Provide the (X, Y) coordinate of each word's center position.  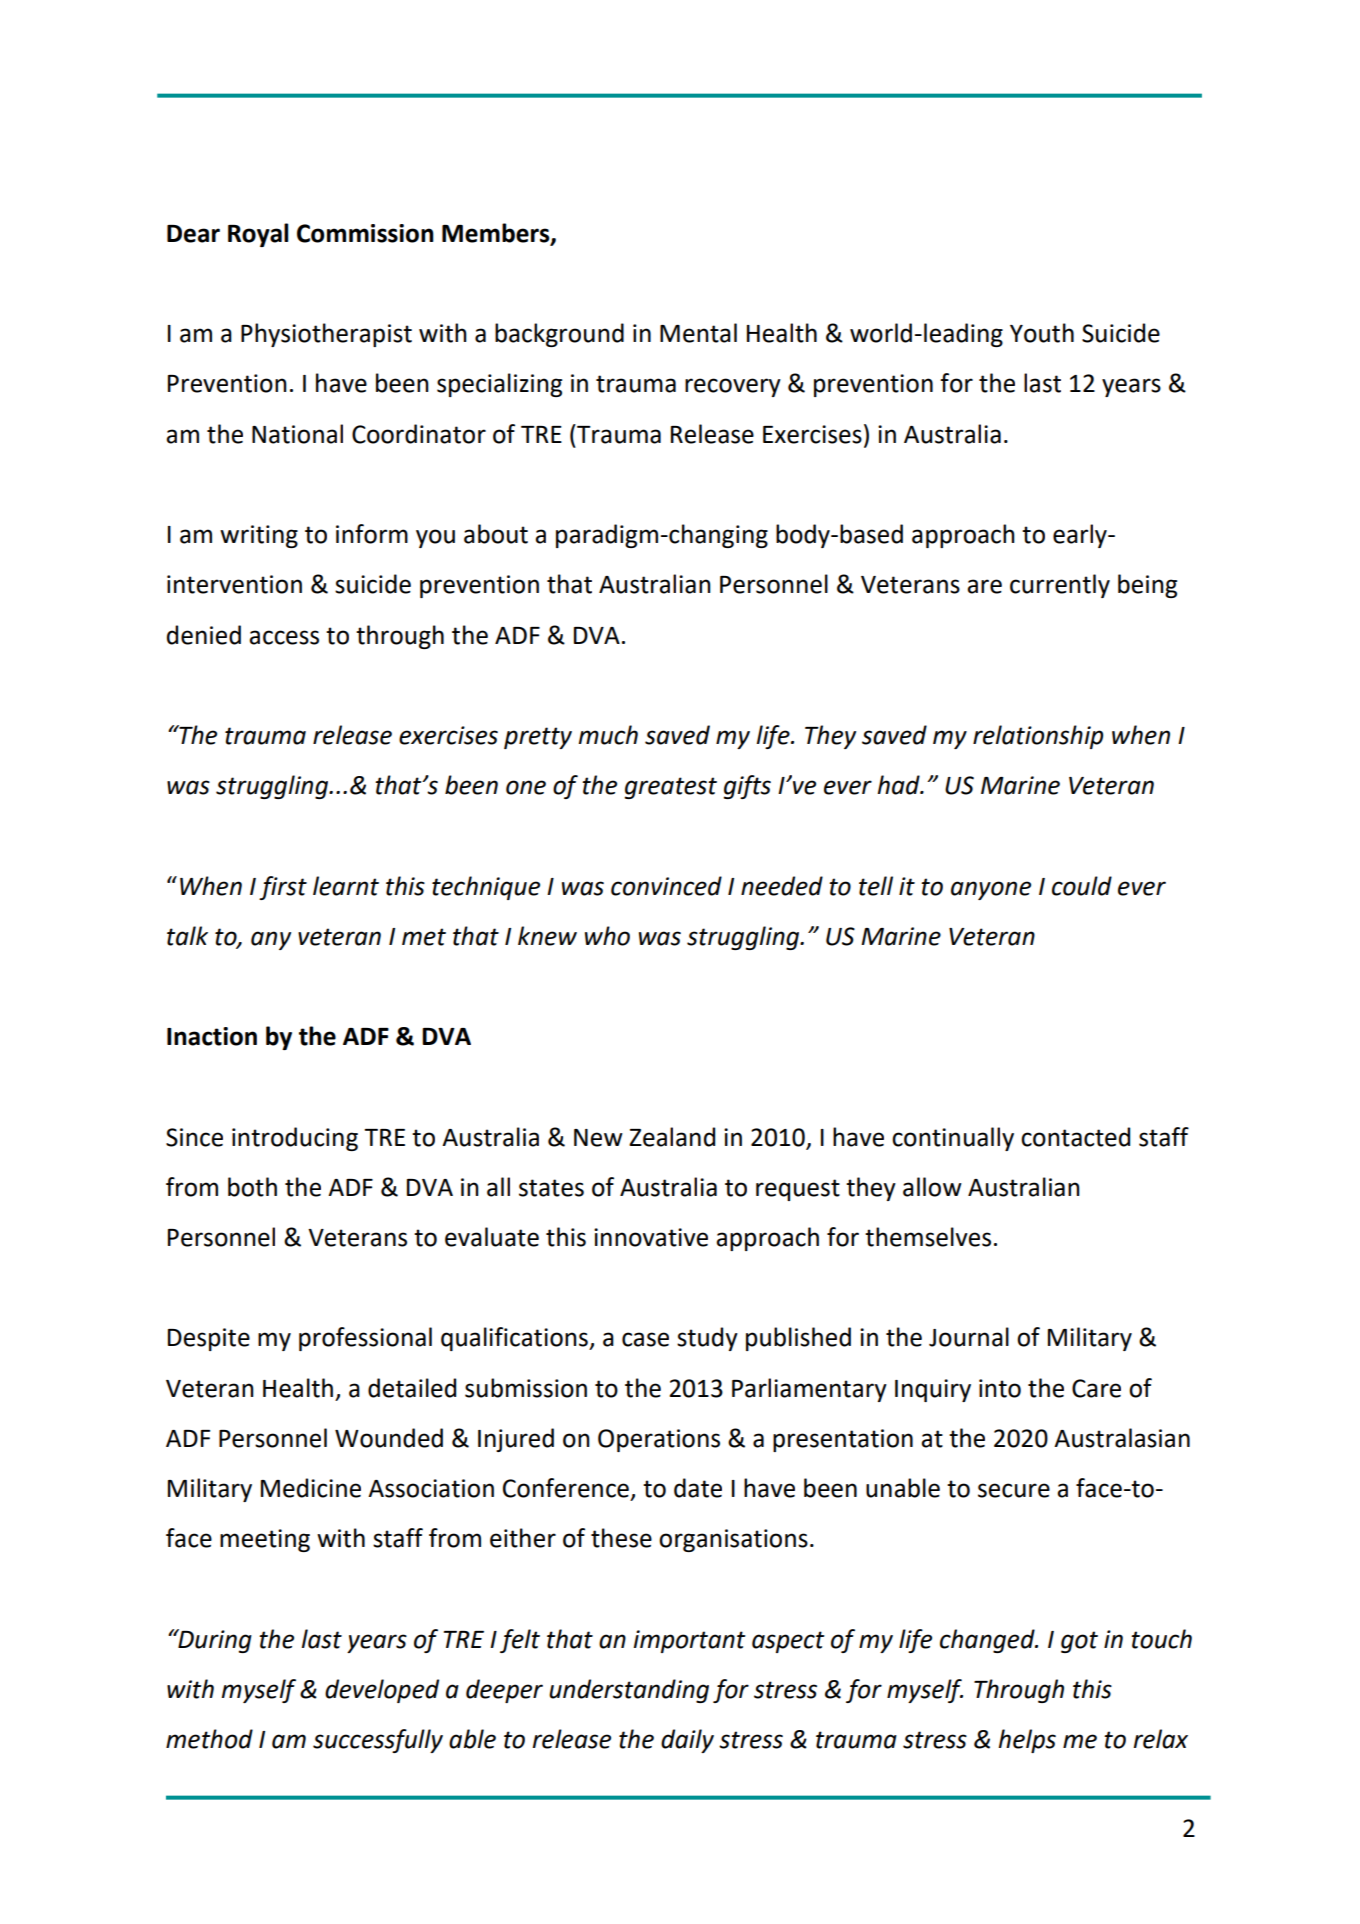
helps (1027, 1741)
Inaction (212, 1036)
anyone (991, 890)
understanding (629, 1691)
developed (382, 1691)
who (607, 936)
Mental (698, 333)
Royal (258, 235)
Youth (1042, 333)
